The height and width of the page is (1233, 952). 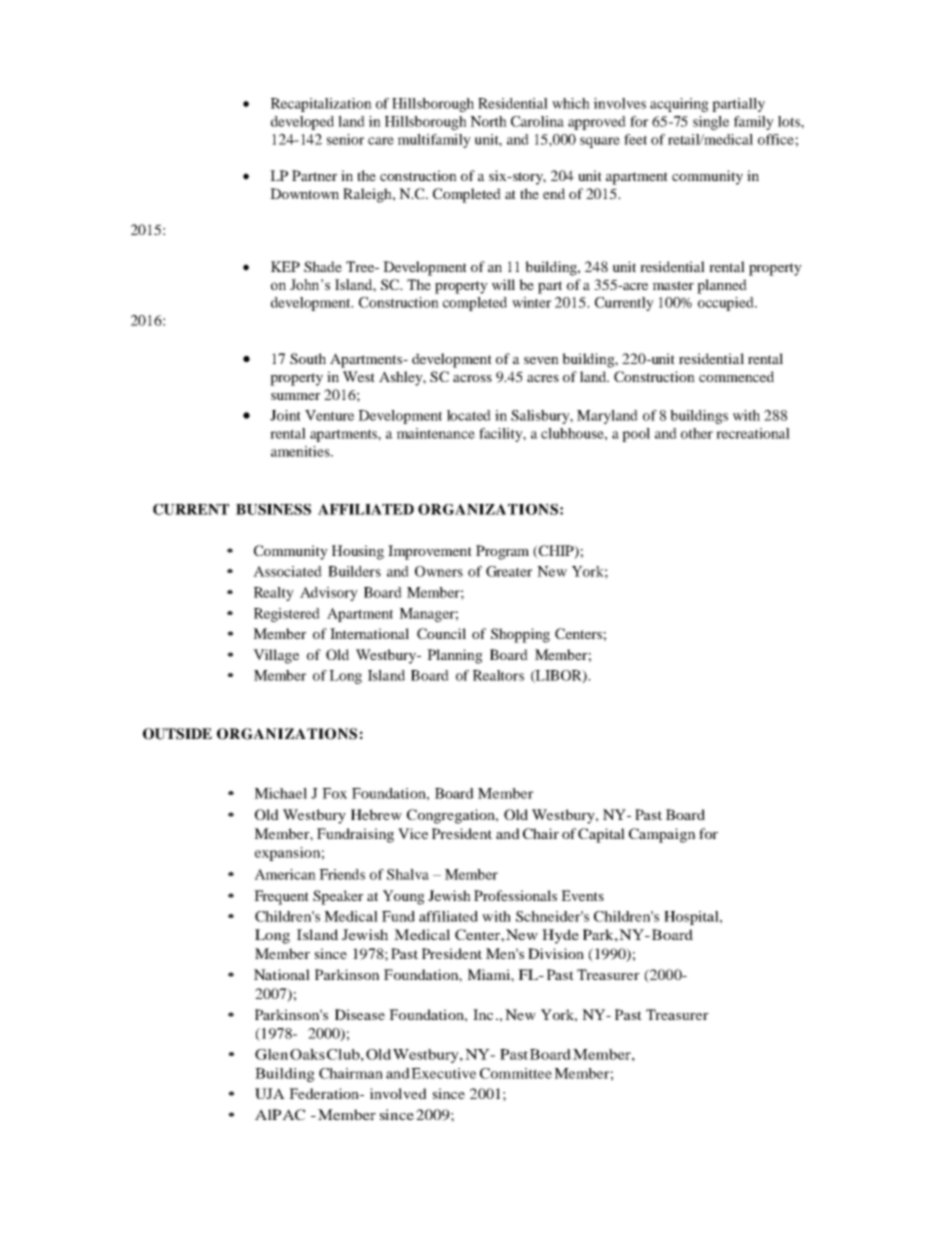 I want to click on Disease, so click(x=360, y=1014).
